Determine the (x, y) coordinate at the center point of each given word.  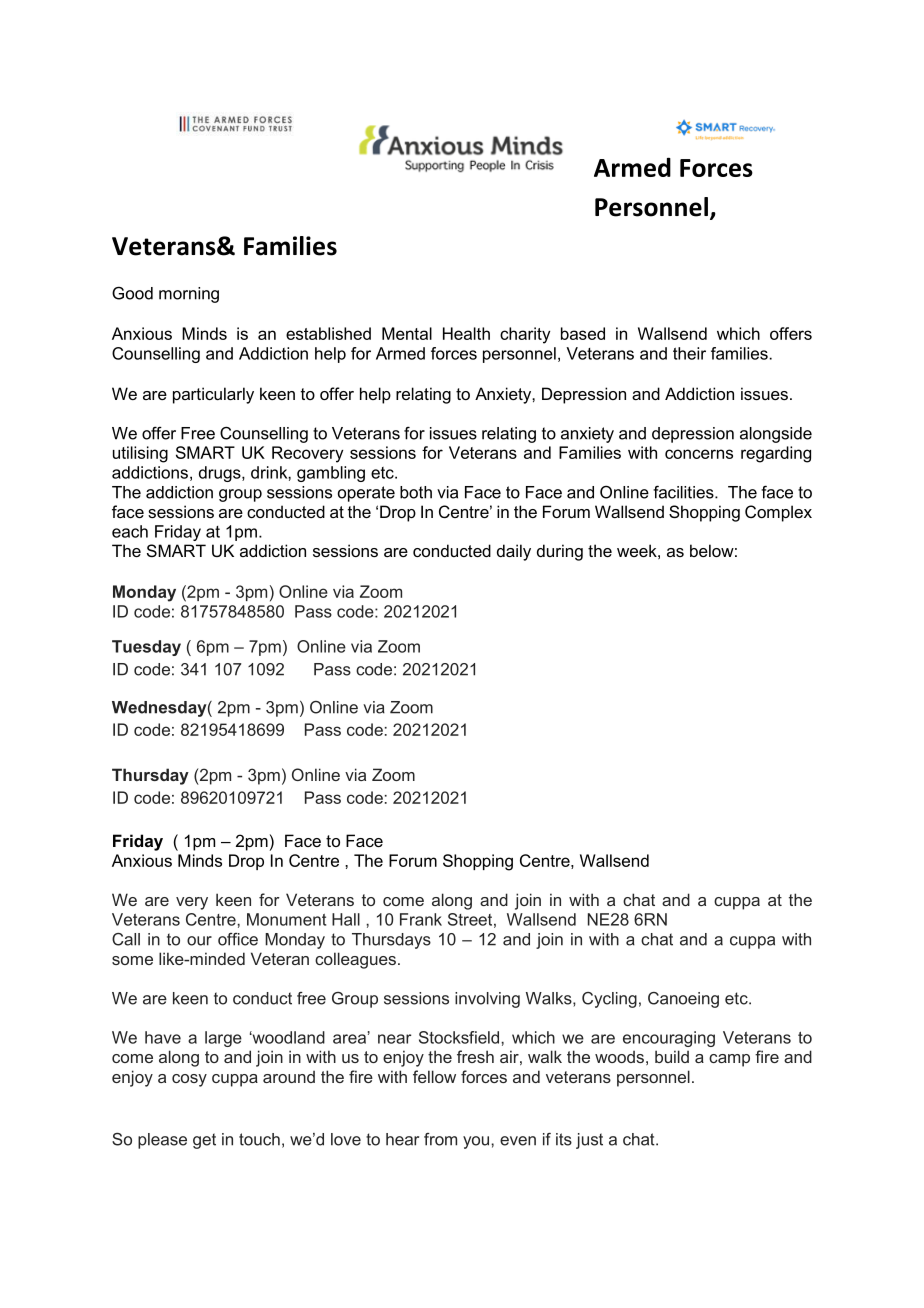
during (560, 552)
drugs (221, 474)
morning (189, 295)
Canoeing (683, 1000)
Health (466, 333)
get (204, 1141)
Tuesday (146, 648)
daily (514, 552)
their (689, 353)
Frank (421, 919)
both (416, 492)
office (238, 939)
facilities (684, 492)
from (440, 1139)
